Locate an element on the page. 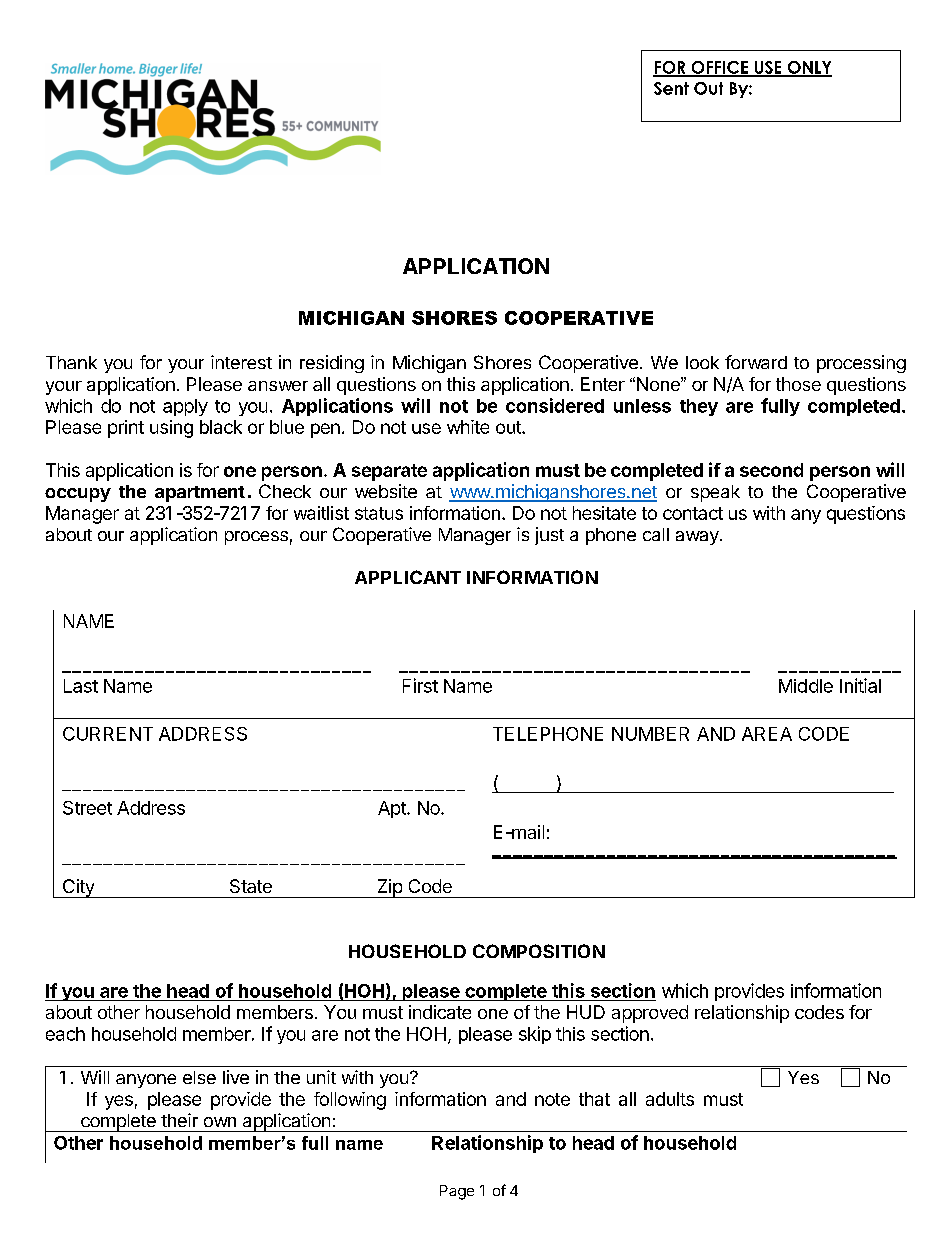 This image has width=952, height=1233. Page is located at coordinates (457, 1192).
